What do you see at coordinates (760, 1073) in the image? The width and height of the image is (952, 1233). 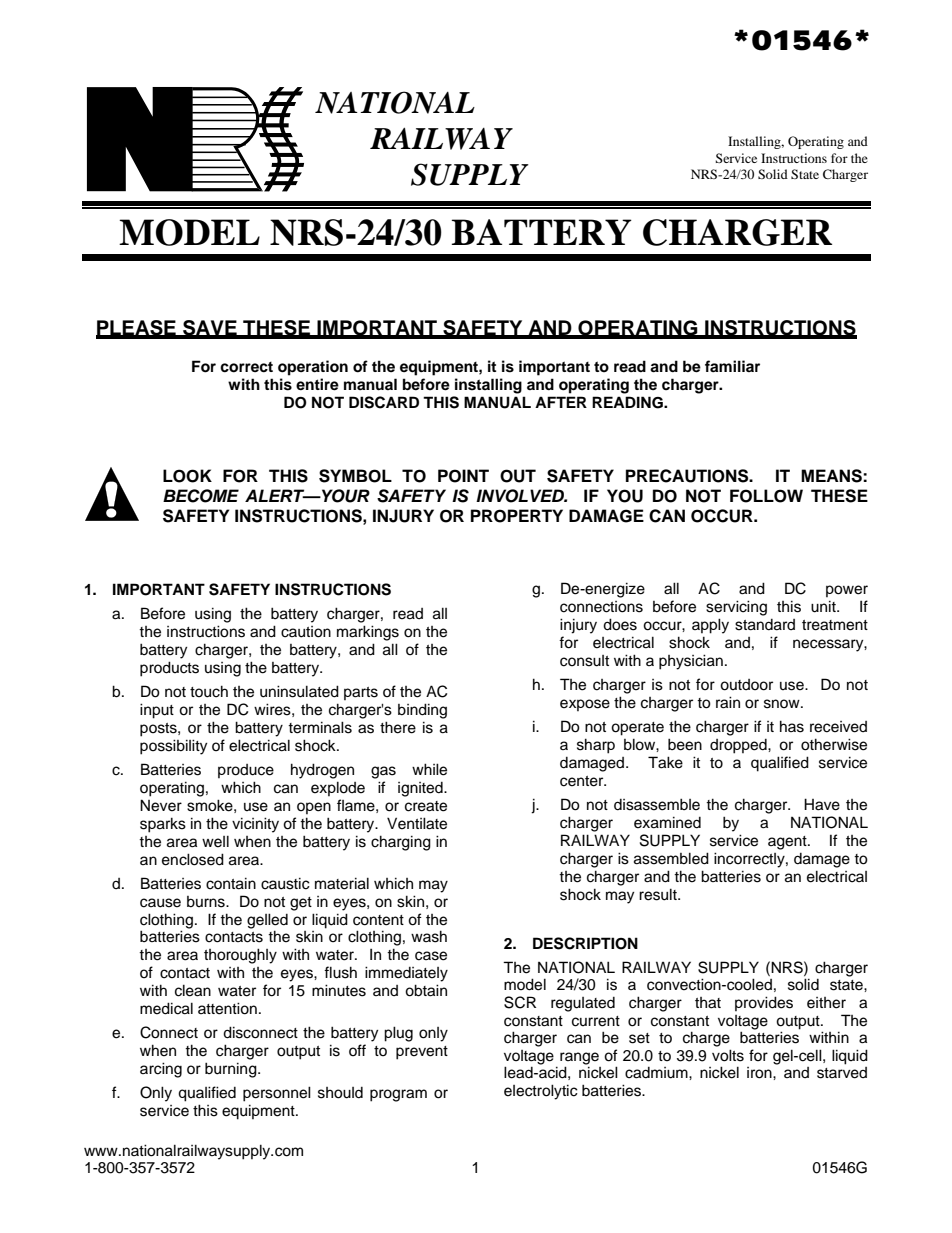 I see `iron` at bounding box center [760, 1073].
